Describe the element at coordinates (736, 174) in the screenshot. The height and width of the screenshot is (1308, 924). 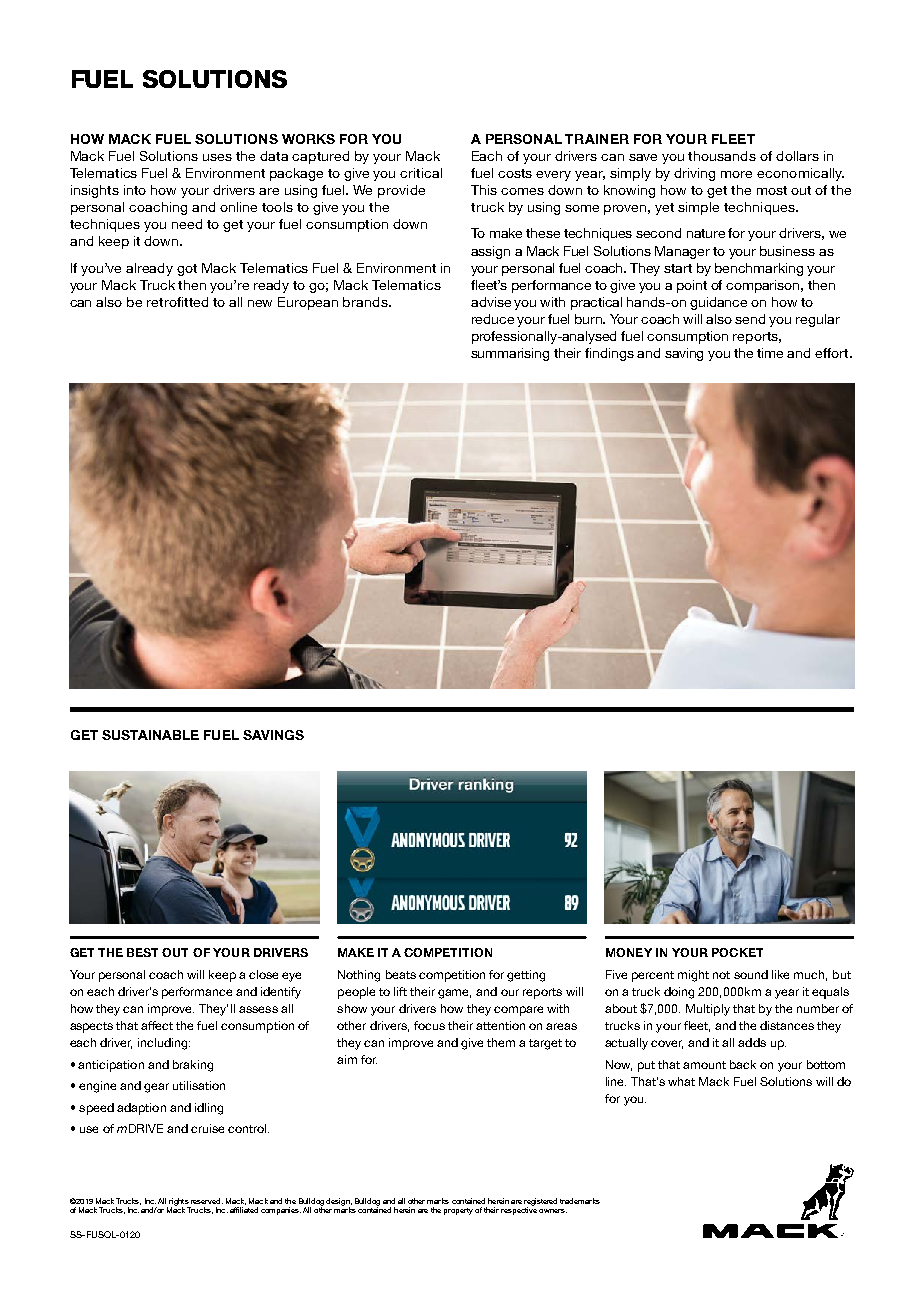
I see `more` at that location.
